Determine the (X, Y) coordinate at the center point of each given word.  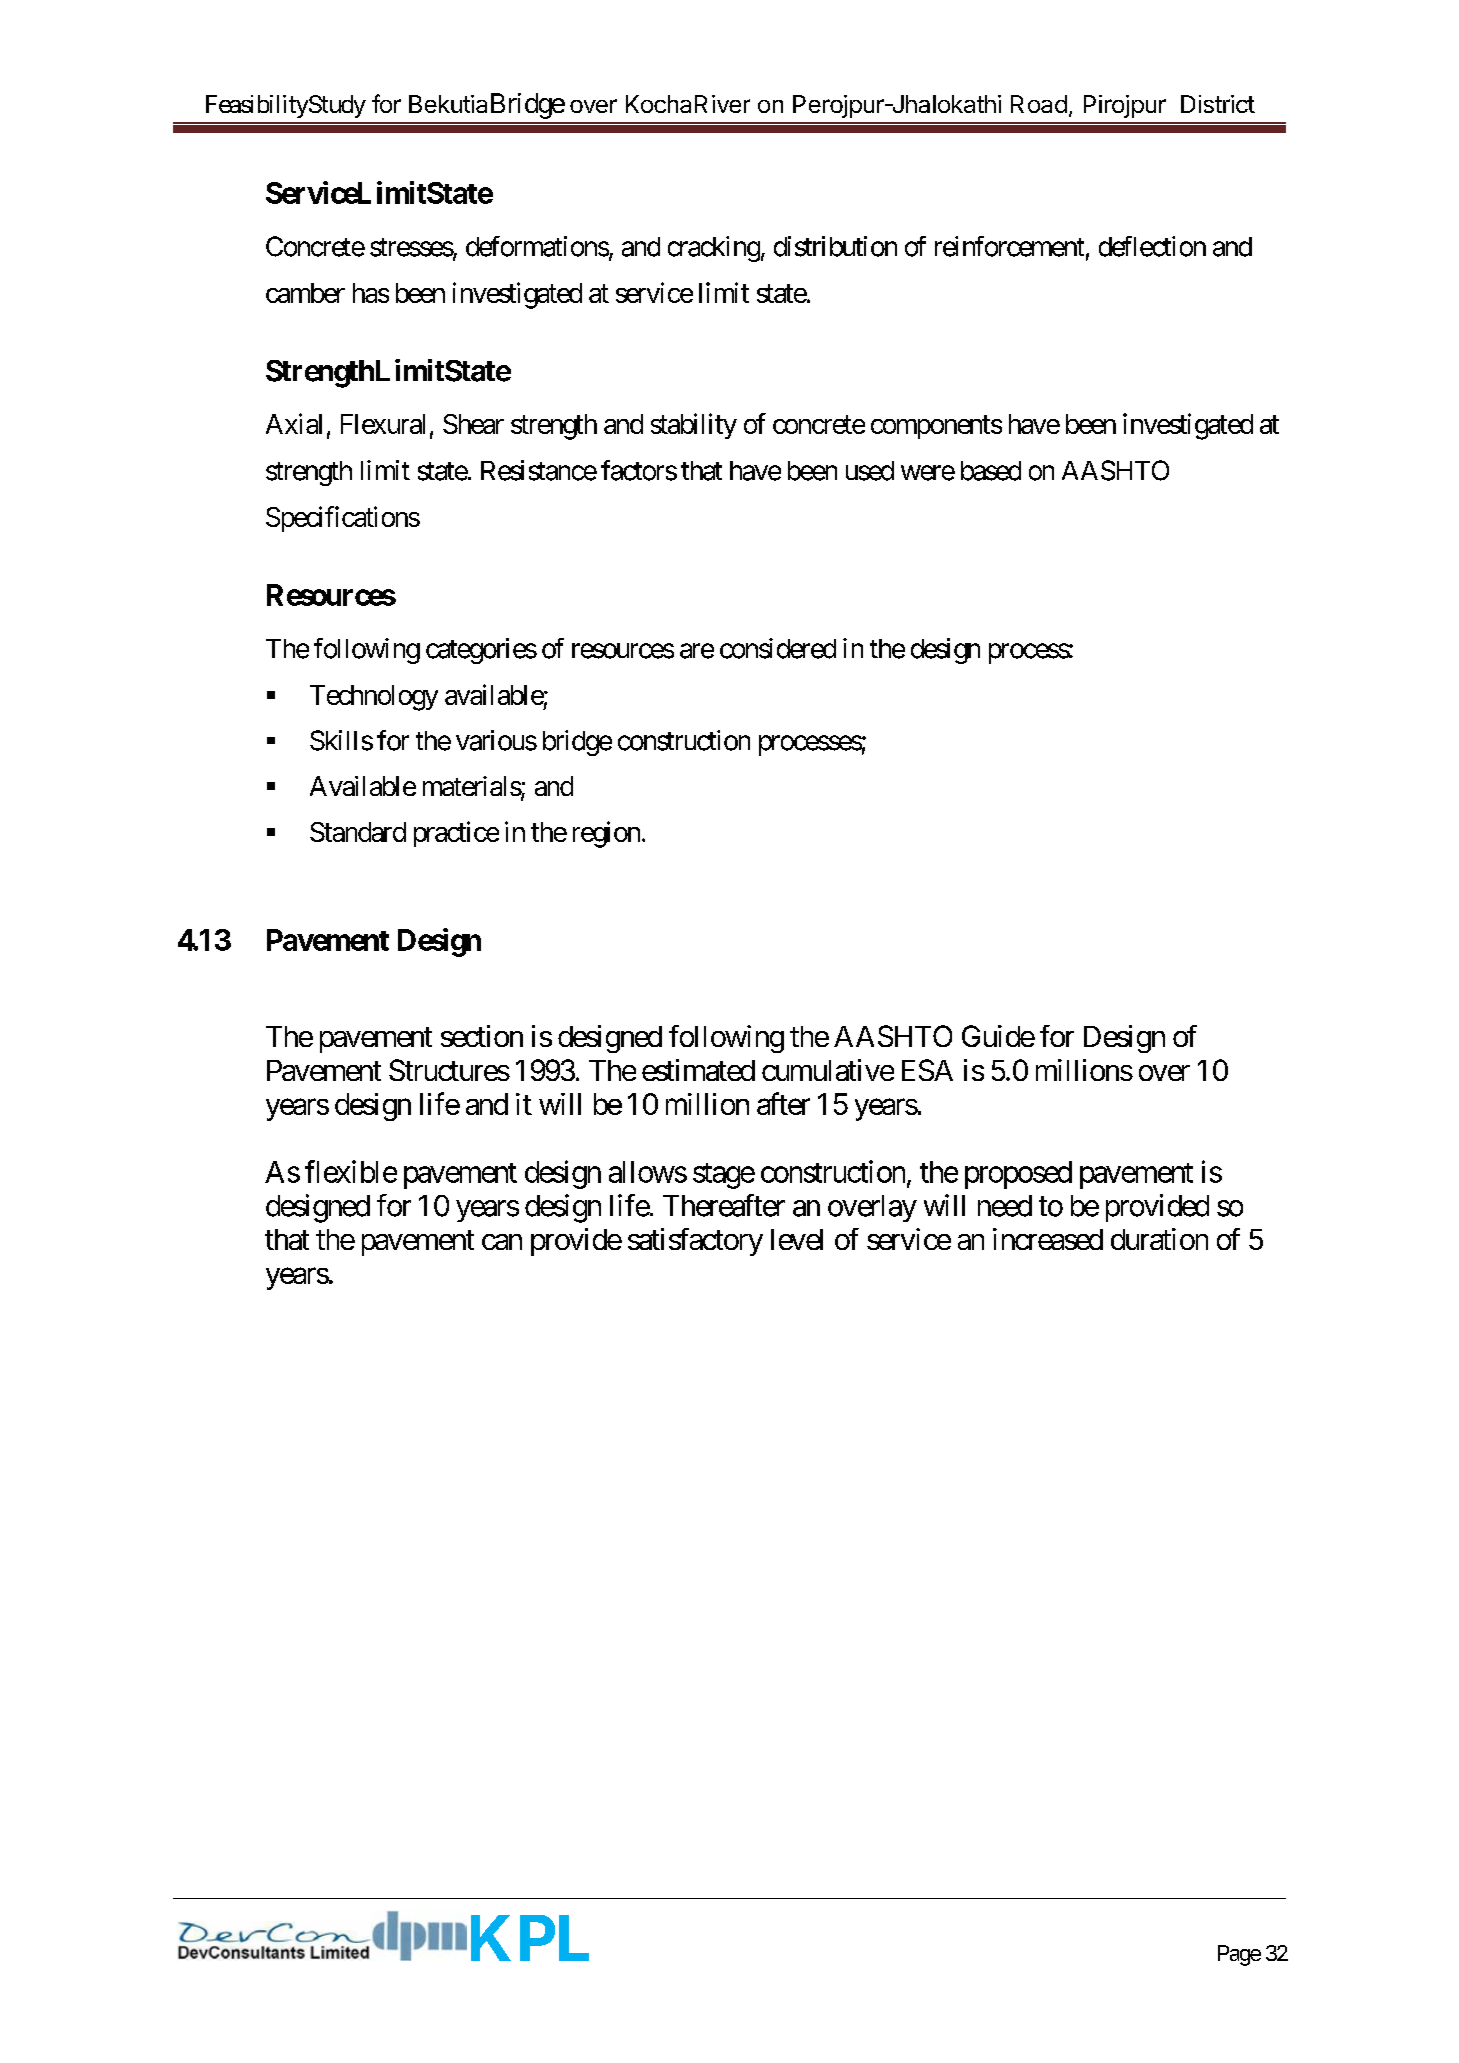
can (502, 1242)
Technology (374, 698)
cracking (714, 249)
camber (305, 293)
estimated (698, 1070)
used (870, 471)
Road (1039, 104)
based (991, 471)
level (797, 1239)
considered (778, 648)
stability (694, 426)
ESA (927, 1070)
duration (1159, 1239)
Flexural (383, 424)
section (482, 1036)
